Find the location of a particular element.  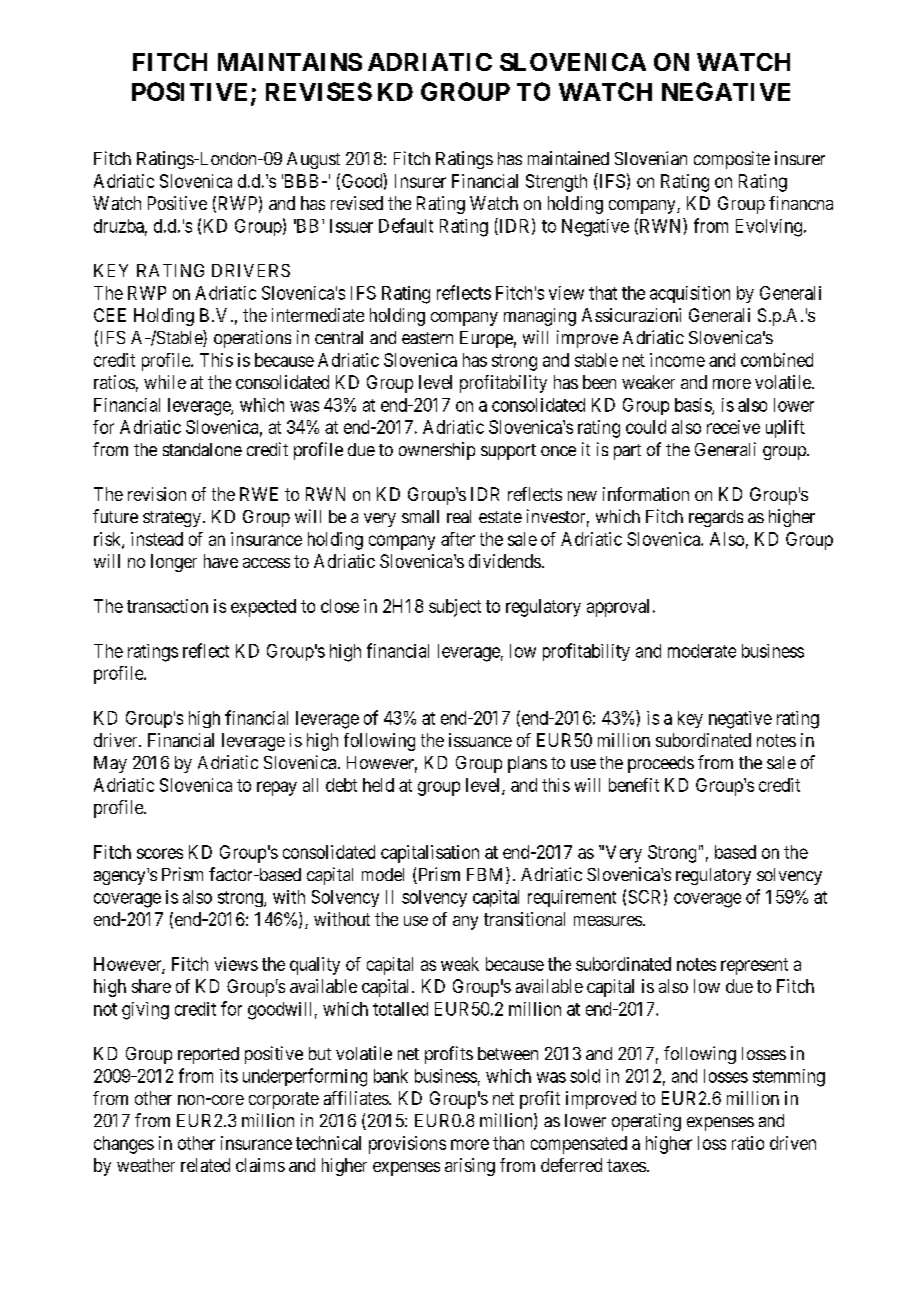

proceeds is located at coordinates (661, 764).
